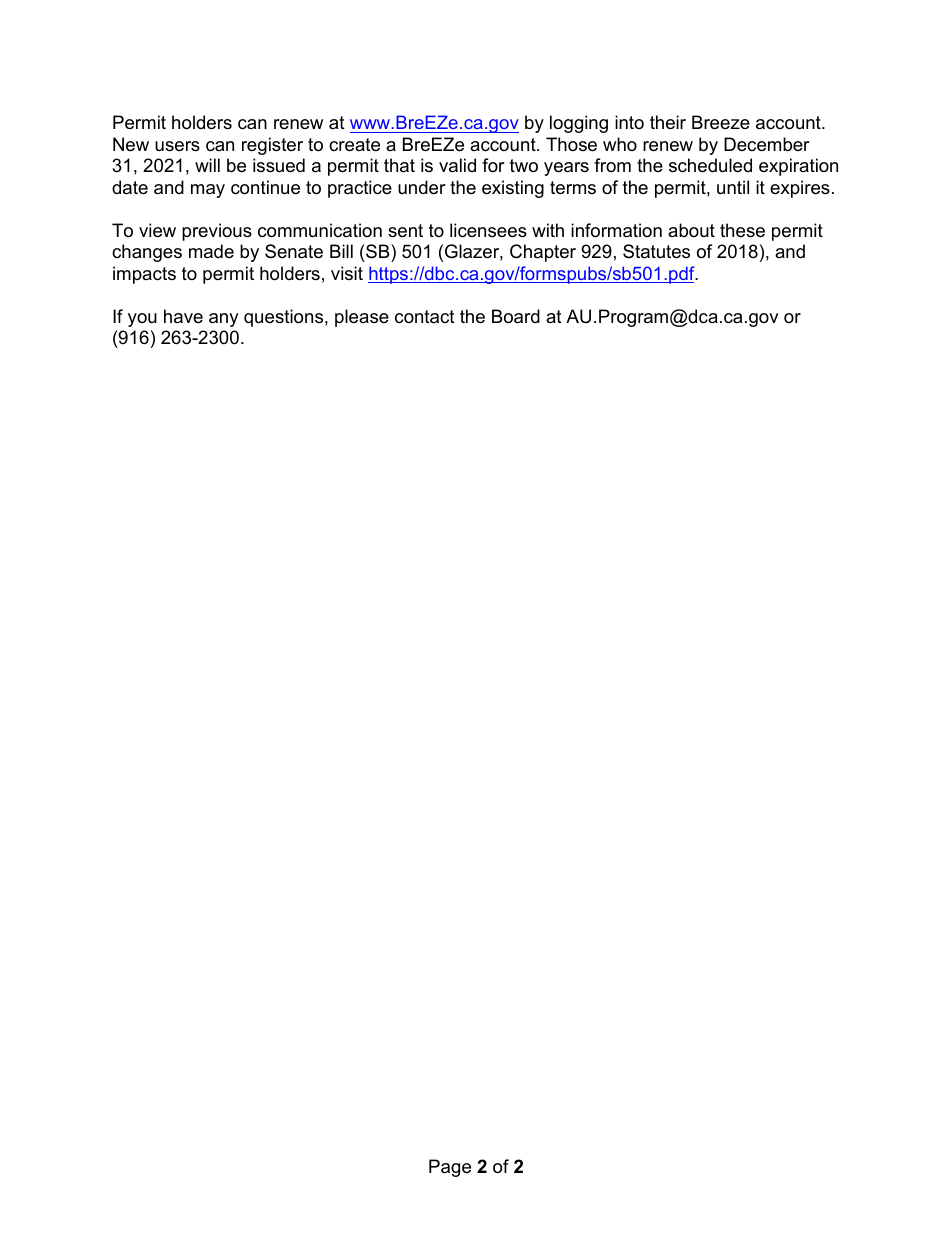 The image size is (952, 1233). I want to click on valid, so click(457, 165).
